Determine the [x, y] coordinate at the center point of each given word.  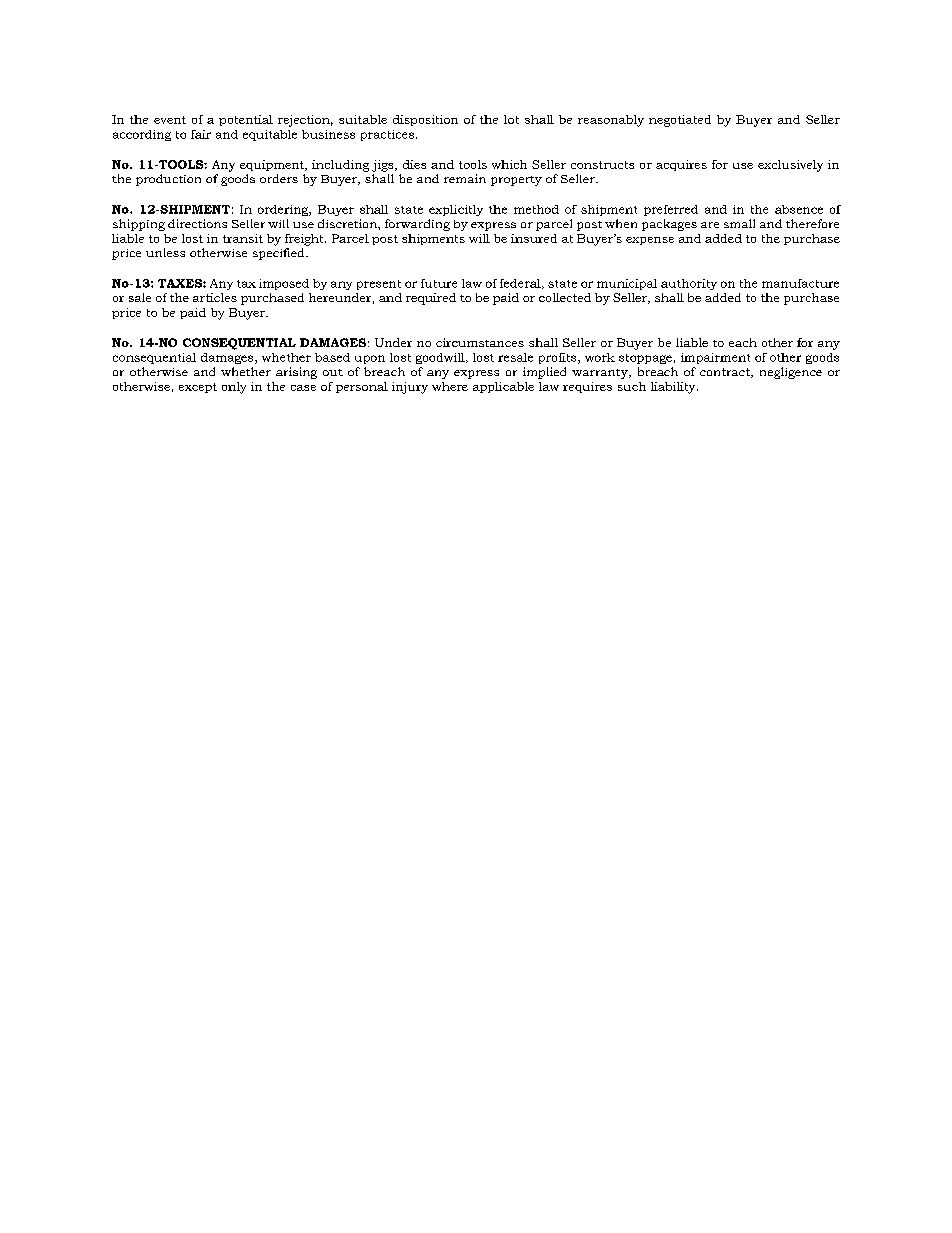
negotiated [680, 121]
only [234, 388]
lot [511, 119]
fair [201, 134]
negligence [791, 373]
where [450, 386]
